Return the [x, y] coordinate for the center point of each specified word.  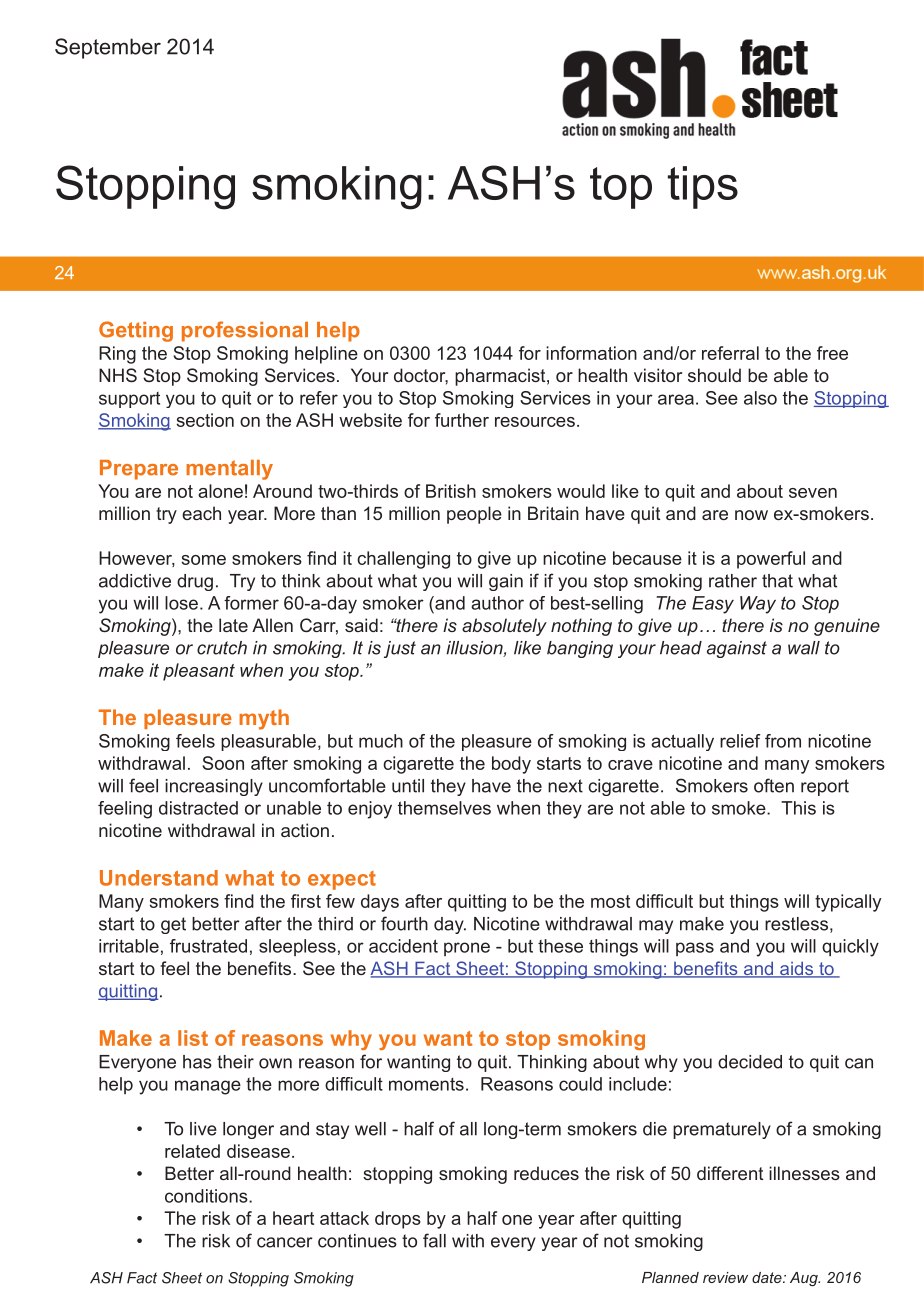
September [108, 48]
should [714, 375]
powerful [771, 560]
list [193, 1038]
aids [796, 969]
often [774, 785]
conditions [207, 1196]
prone [467, 949]
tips [703, 187]
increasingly [214, 787]
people [474, 515]
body [511, 765]
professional [245, 331]
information [591, 353]
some [204, 560]
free [832, 353]
